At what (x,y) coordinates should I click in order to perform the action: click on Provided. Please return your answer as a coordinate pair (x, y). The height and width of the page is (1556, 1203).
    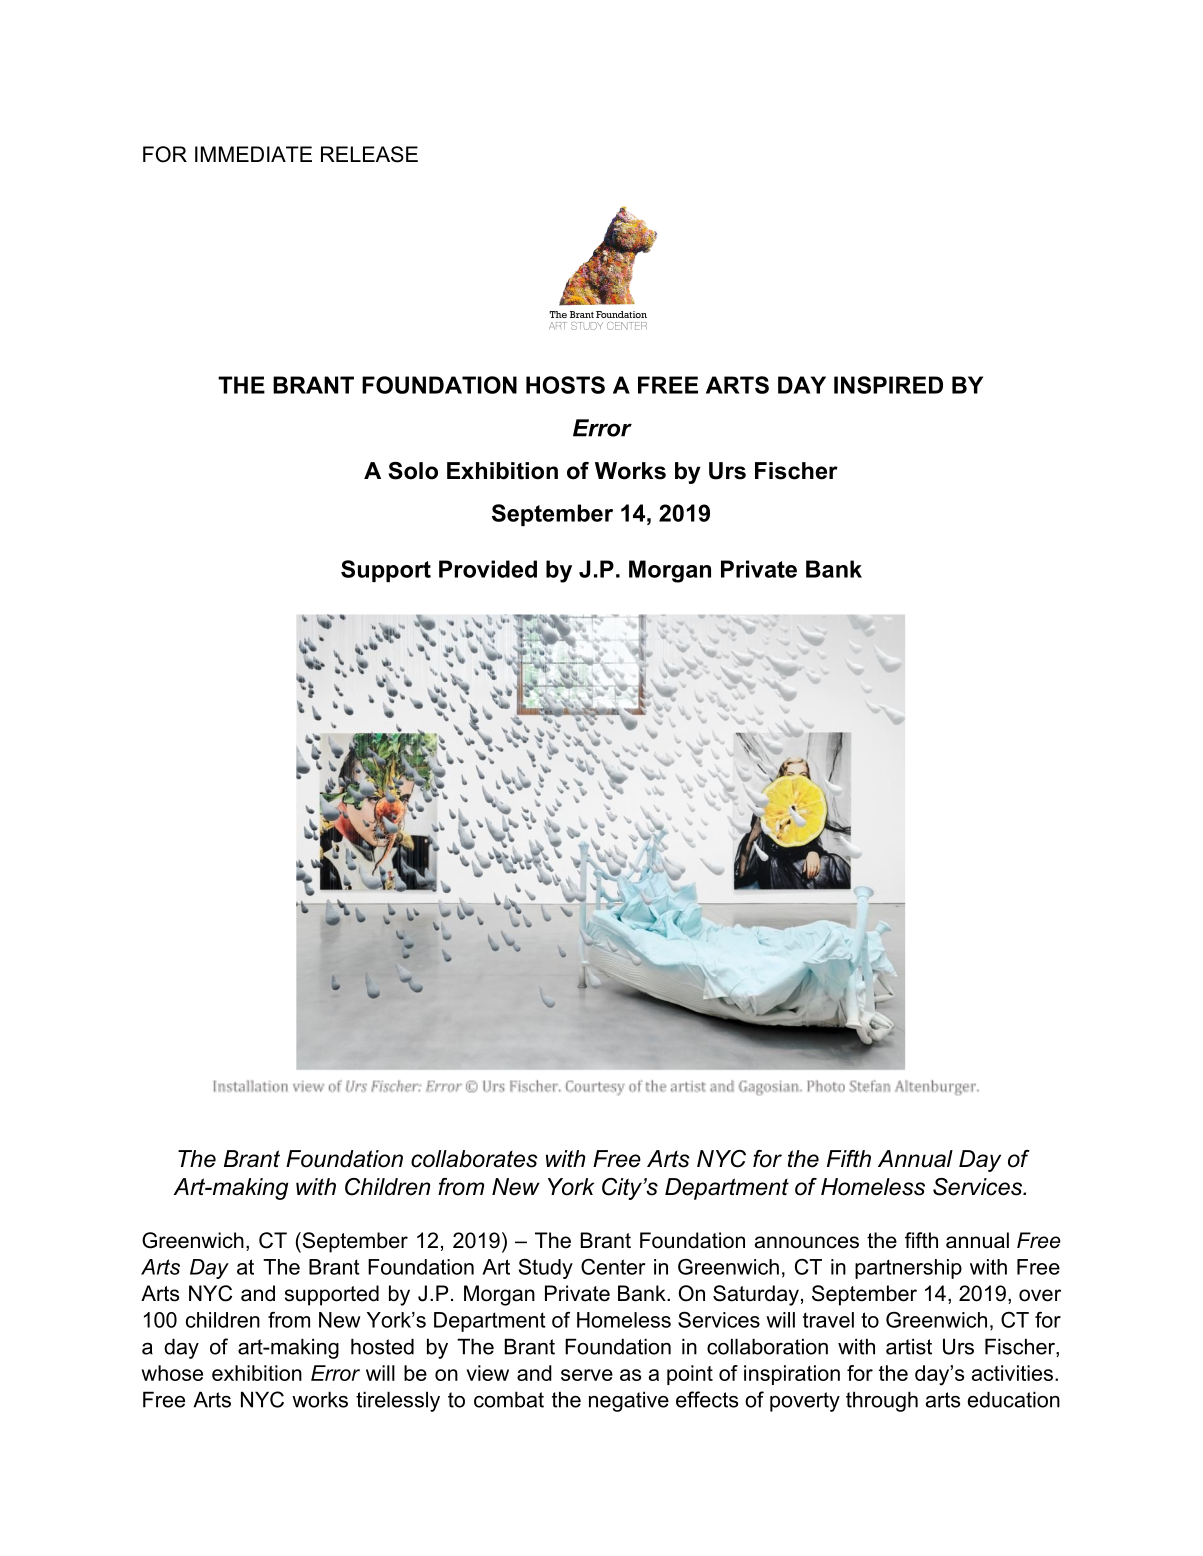
    Looking at the image, I should click on (488, 569).
